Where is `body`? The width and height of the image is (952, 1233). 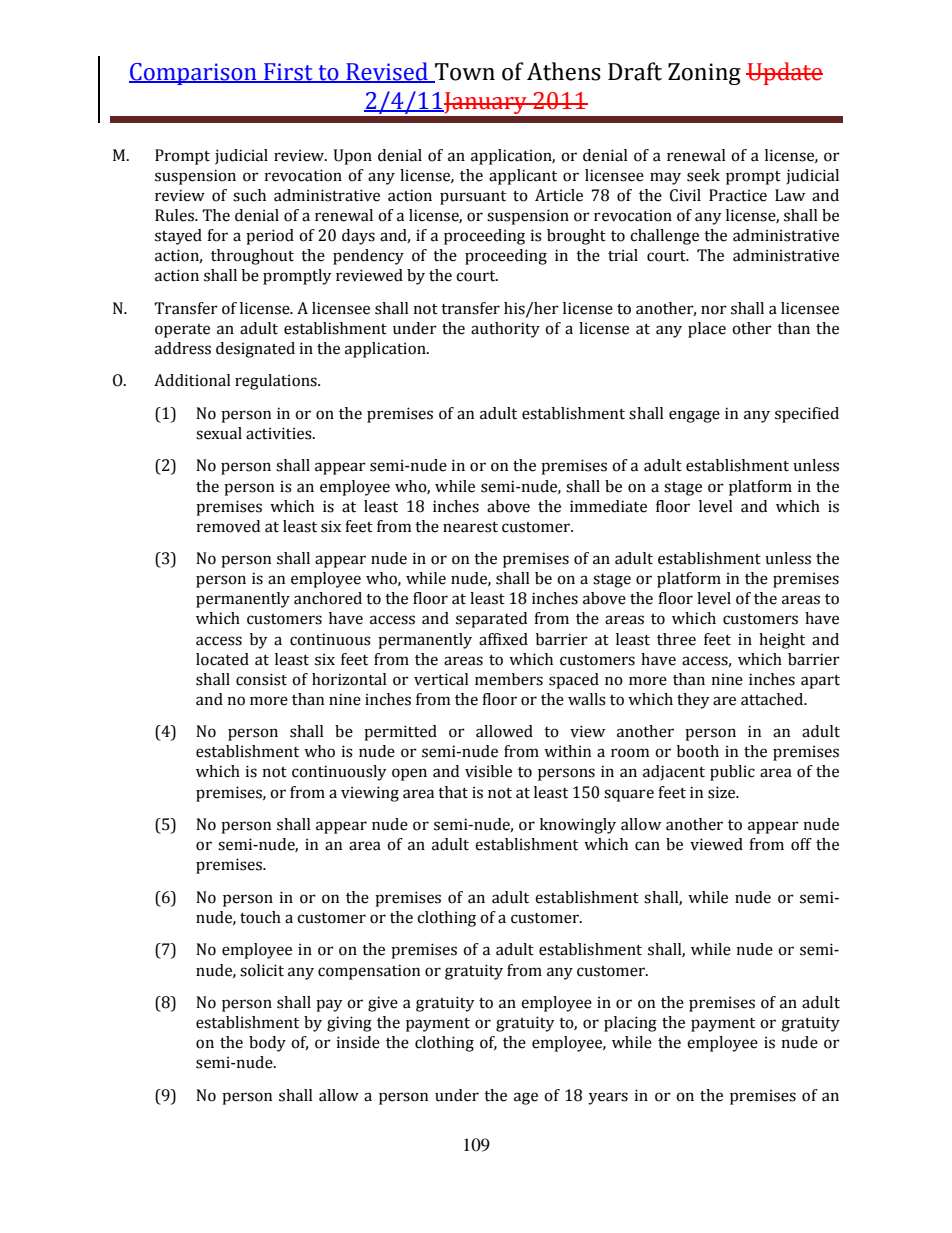 body is located at coordinates (267, 1044).
